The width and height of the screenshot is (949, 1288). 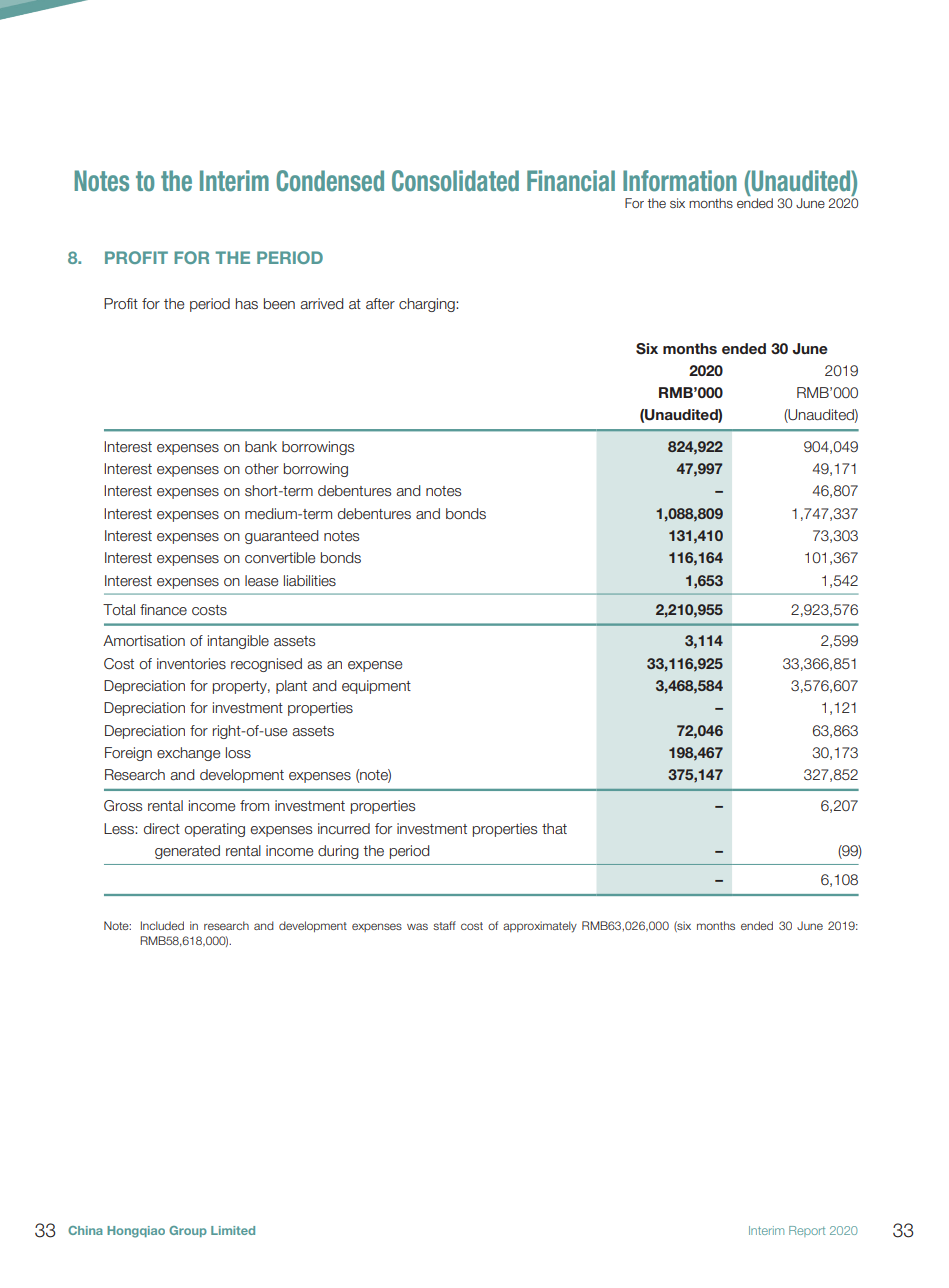 What do you see at coordinates (680, 181) in the screenshot?
I see `Information` at bounding box center [680, 181].
